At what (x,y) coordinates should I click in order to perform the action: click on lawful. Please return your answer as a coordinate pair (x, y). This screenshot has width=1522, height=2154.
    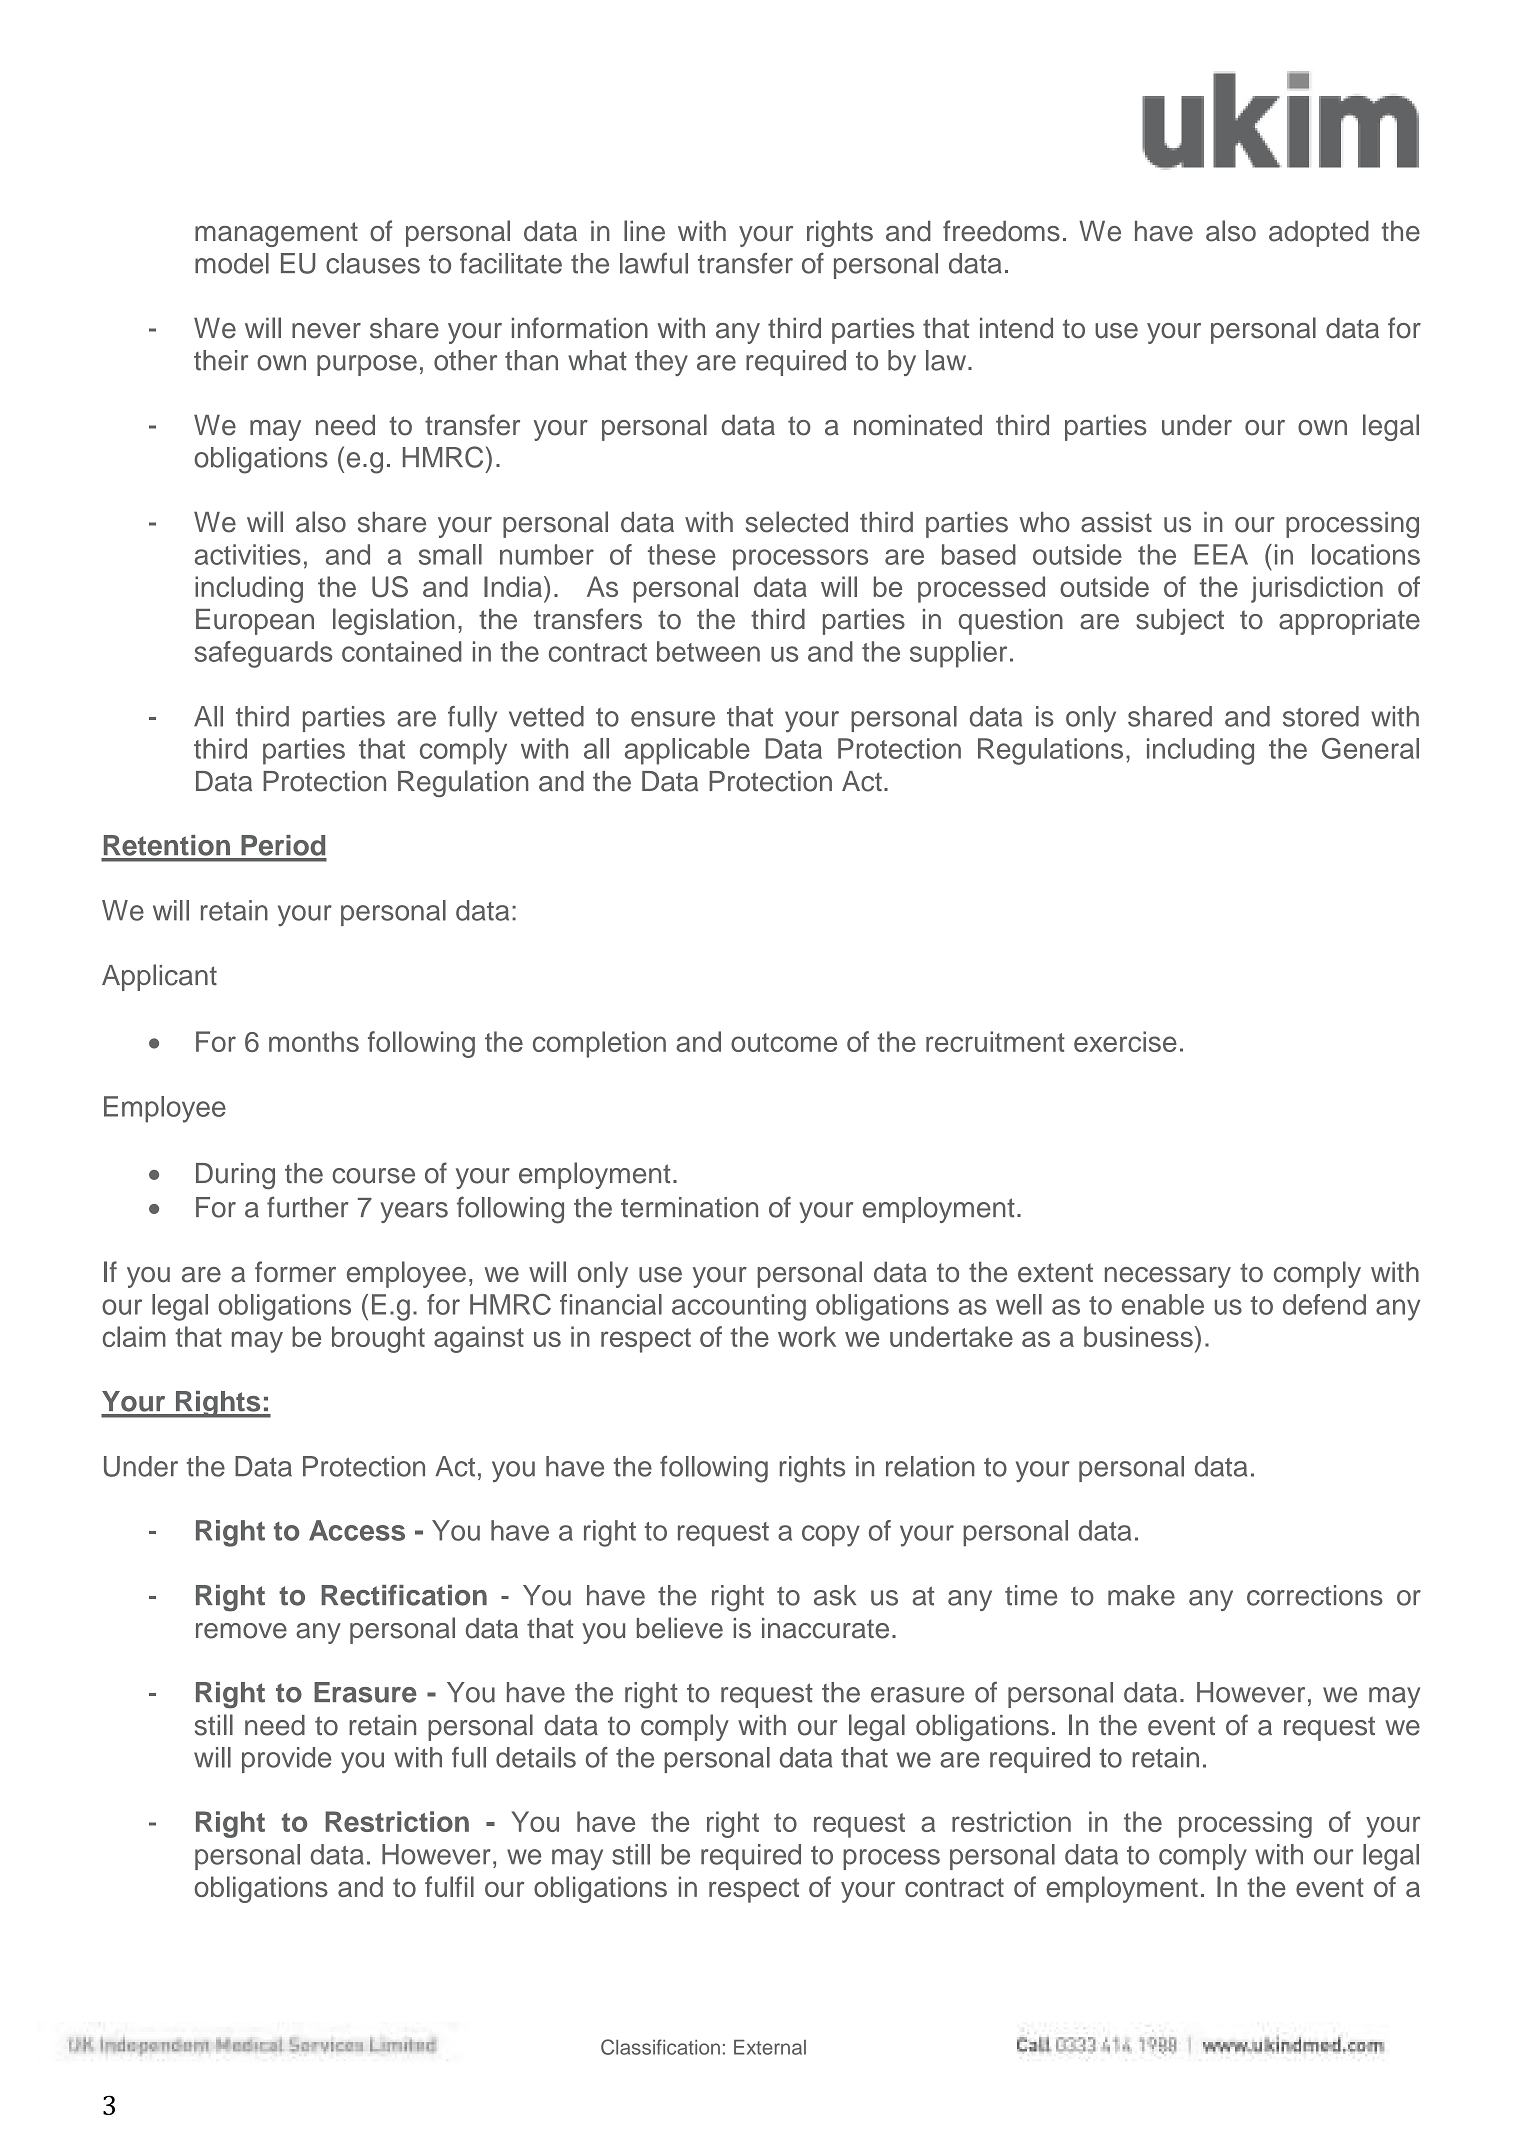
    Looking at the image, I should click on (654, 263).
